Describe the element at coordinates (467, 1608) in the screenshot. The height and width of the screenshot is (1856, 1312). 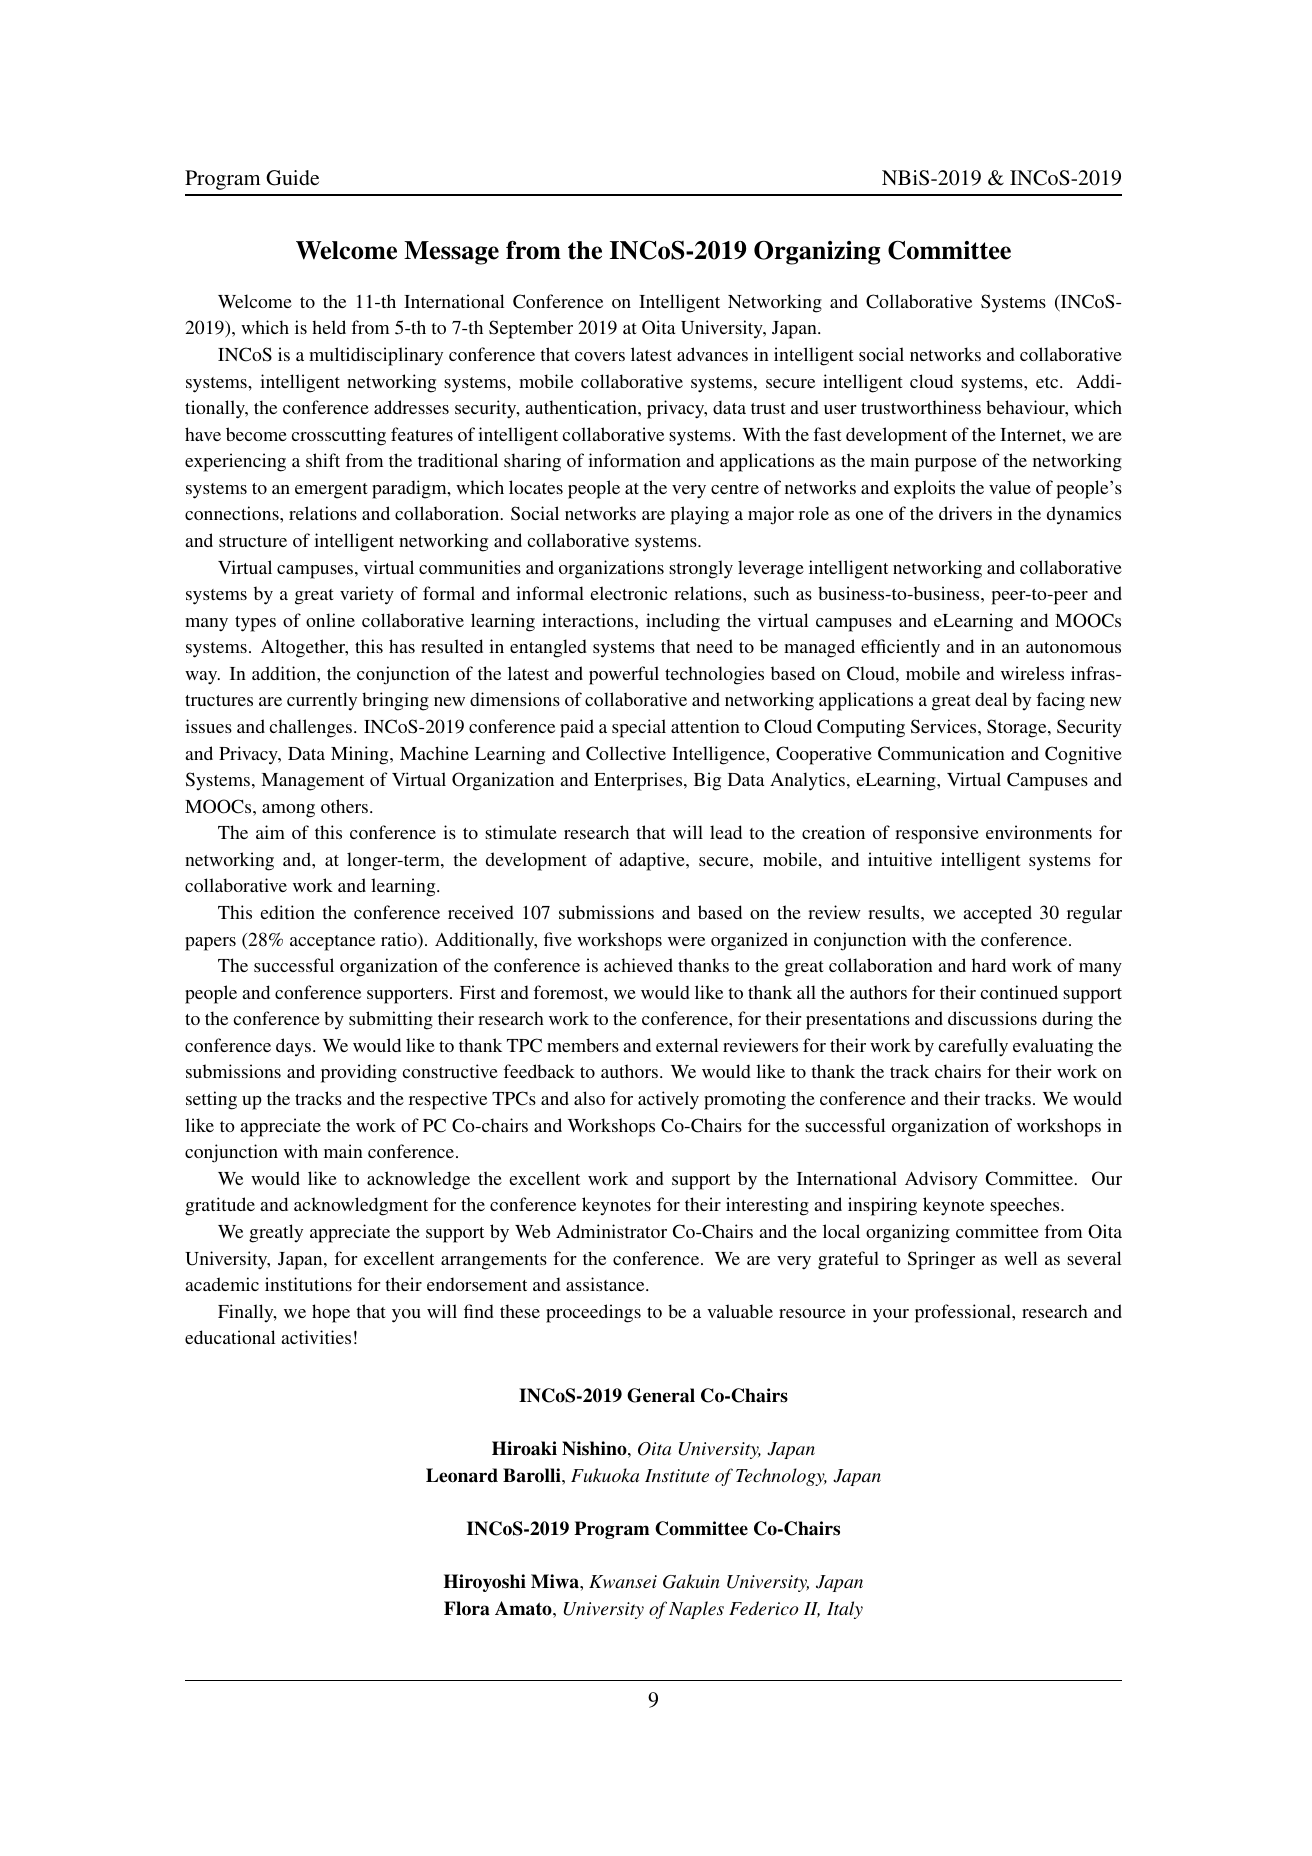
I see `Flora` at that location.
